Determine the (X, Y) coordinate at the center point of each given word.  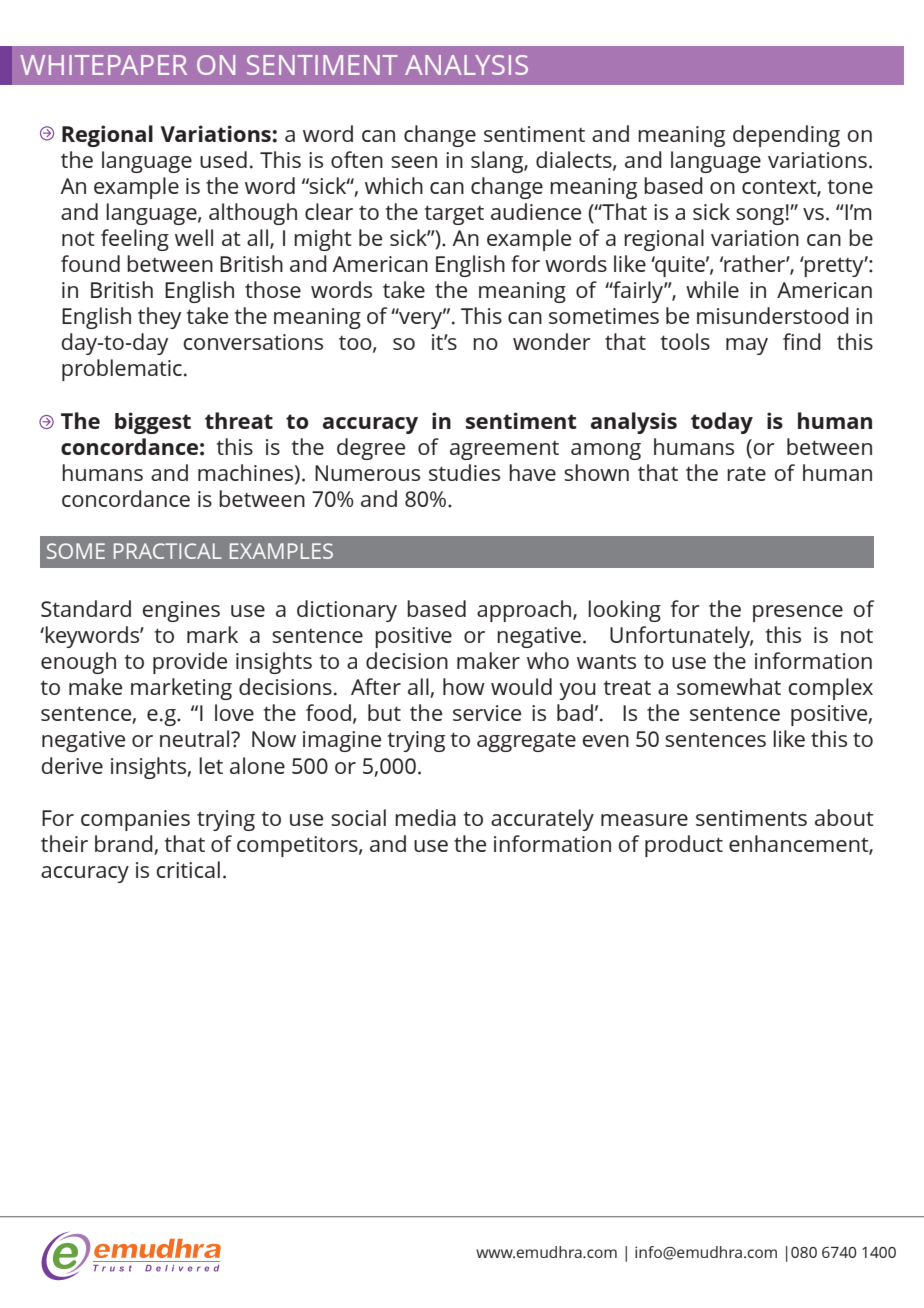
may (747, 346)
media (425, 817)
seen (414, 162)
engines (181, 611)
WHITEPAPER (103, 65)
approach (524, 611)
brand (125, 845)
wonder (552, 341)
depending (786, 136)
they (159, 318)
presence (798, 613)
